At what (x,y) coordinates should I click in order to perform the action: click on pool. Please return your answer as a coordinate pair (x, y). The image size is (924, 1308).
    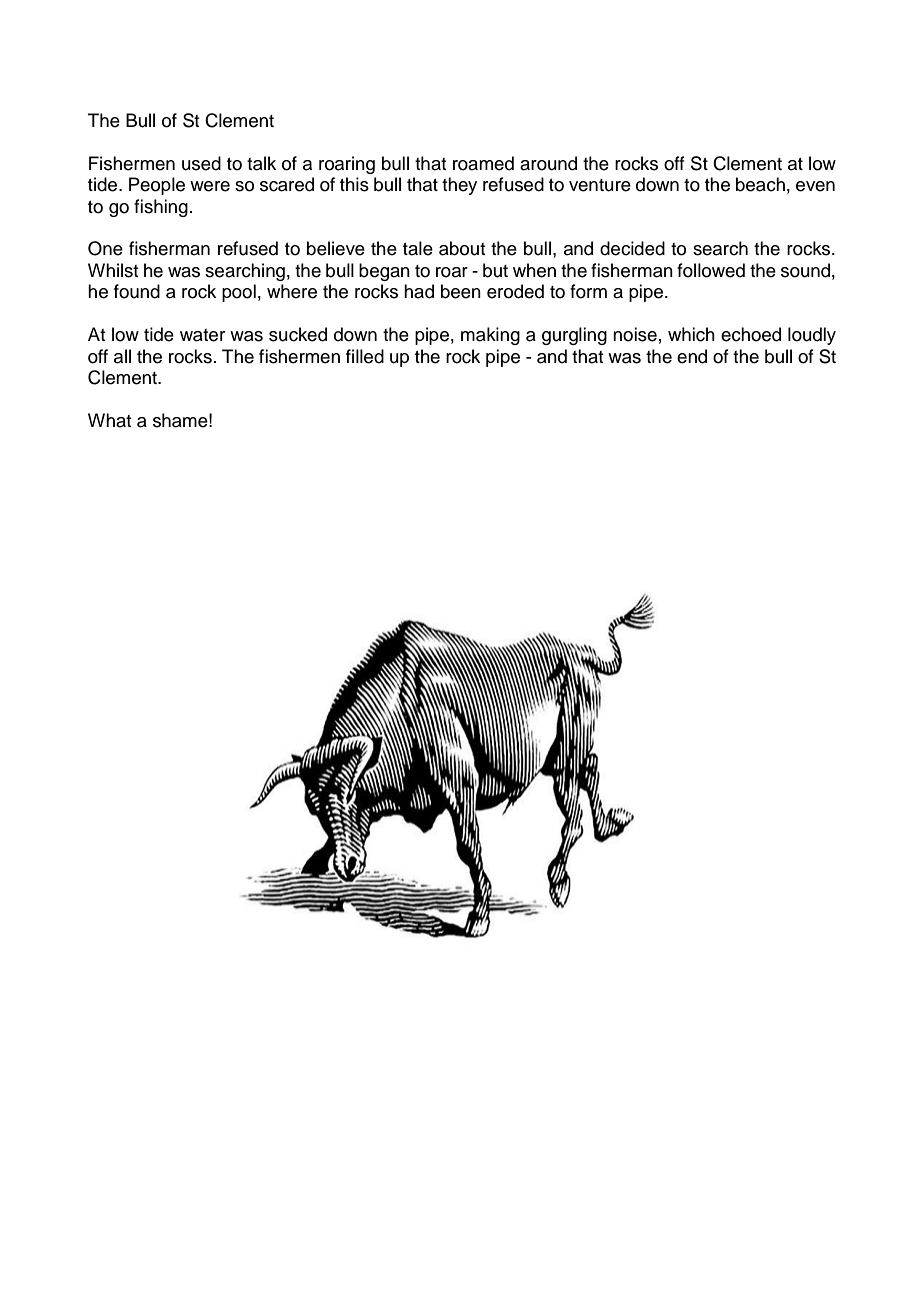
    Looking at the image, I should click on (239, 293).
